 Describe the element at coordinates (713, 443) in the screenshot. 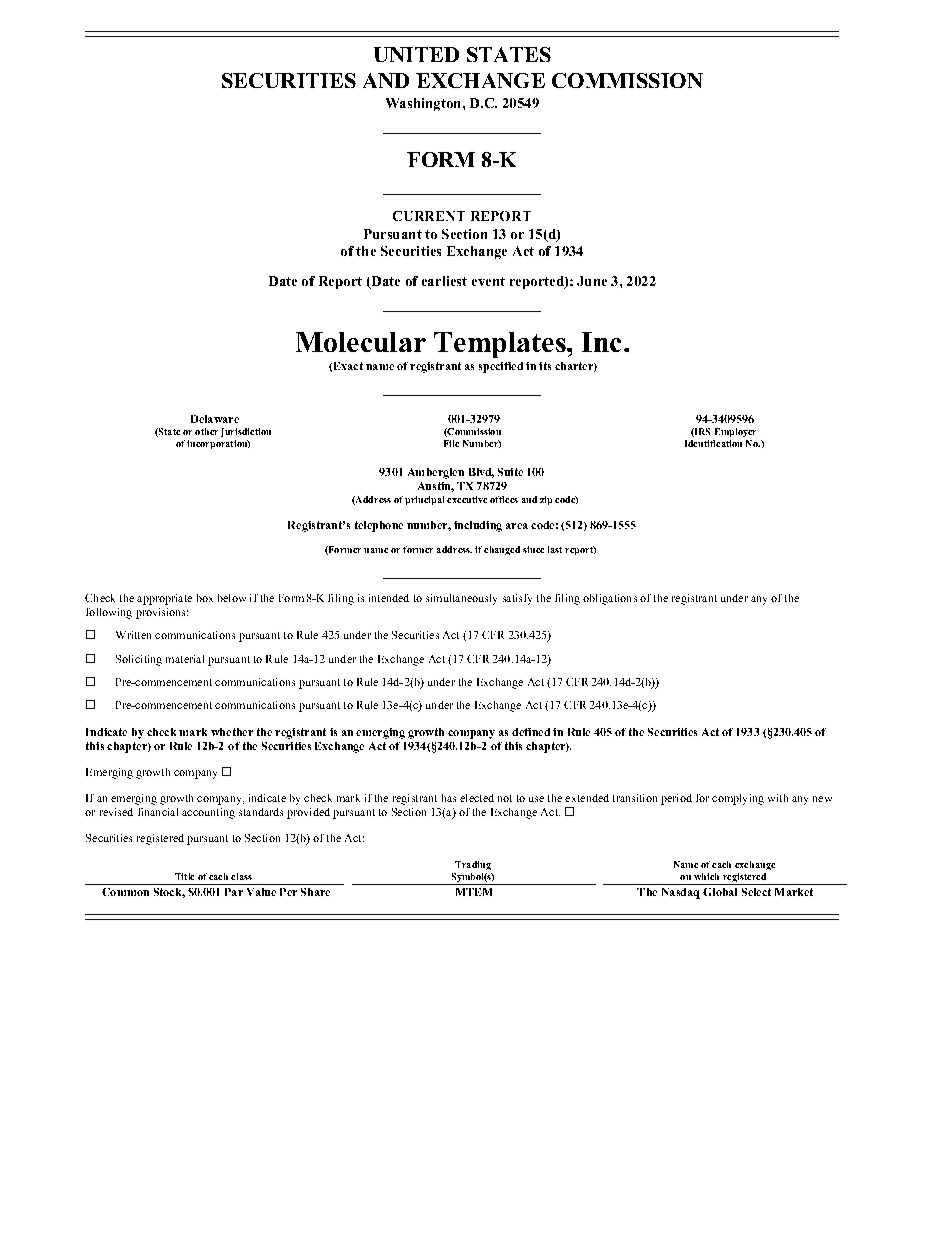

I see `Identification` at that location.
